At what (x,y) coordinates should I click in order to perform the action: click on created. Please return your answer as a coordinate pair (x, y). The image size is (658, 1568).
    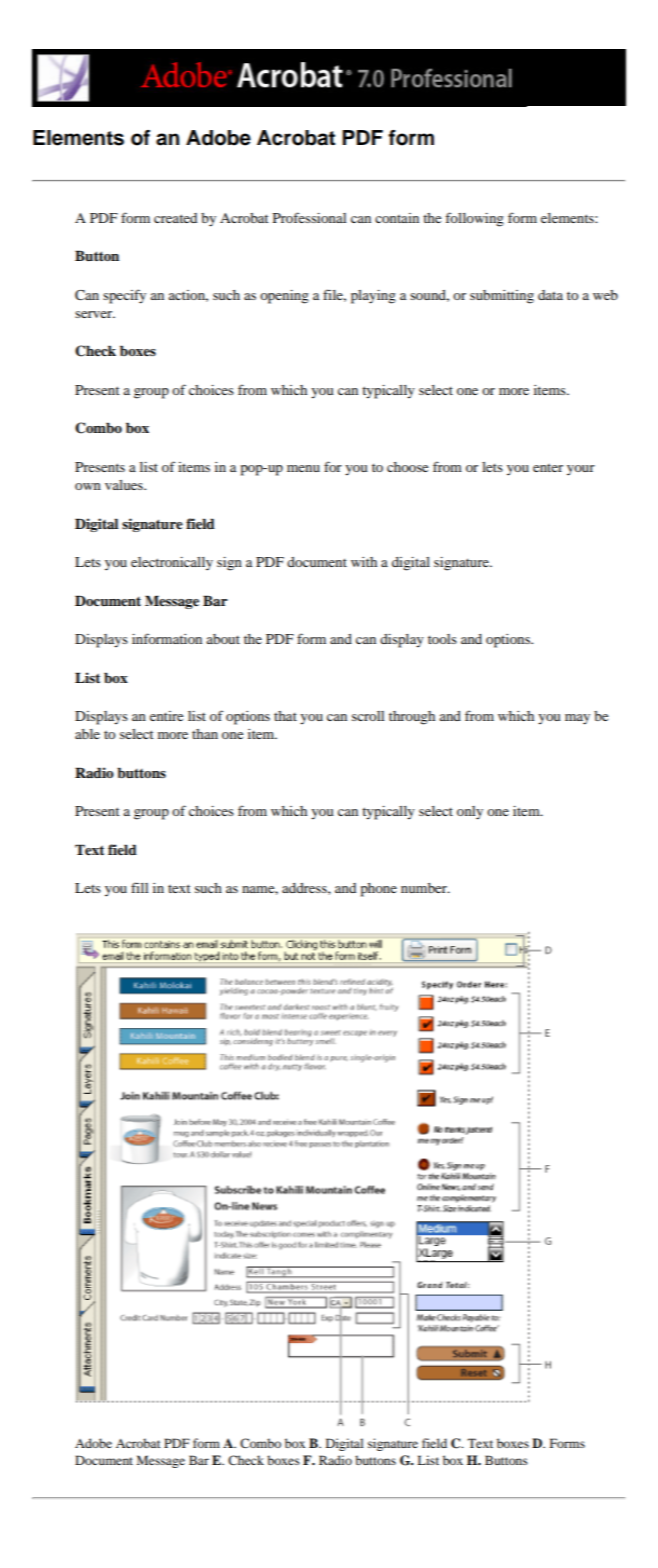
    Looking at the image, I should click on (175, 218).
